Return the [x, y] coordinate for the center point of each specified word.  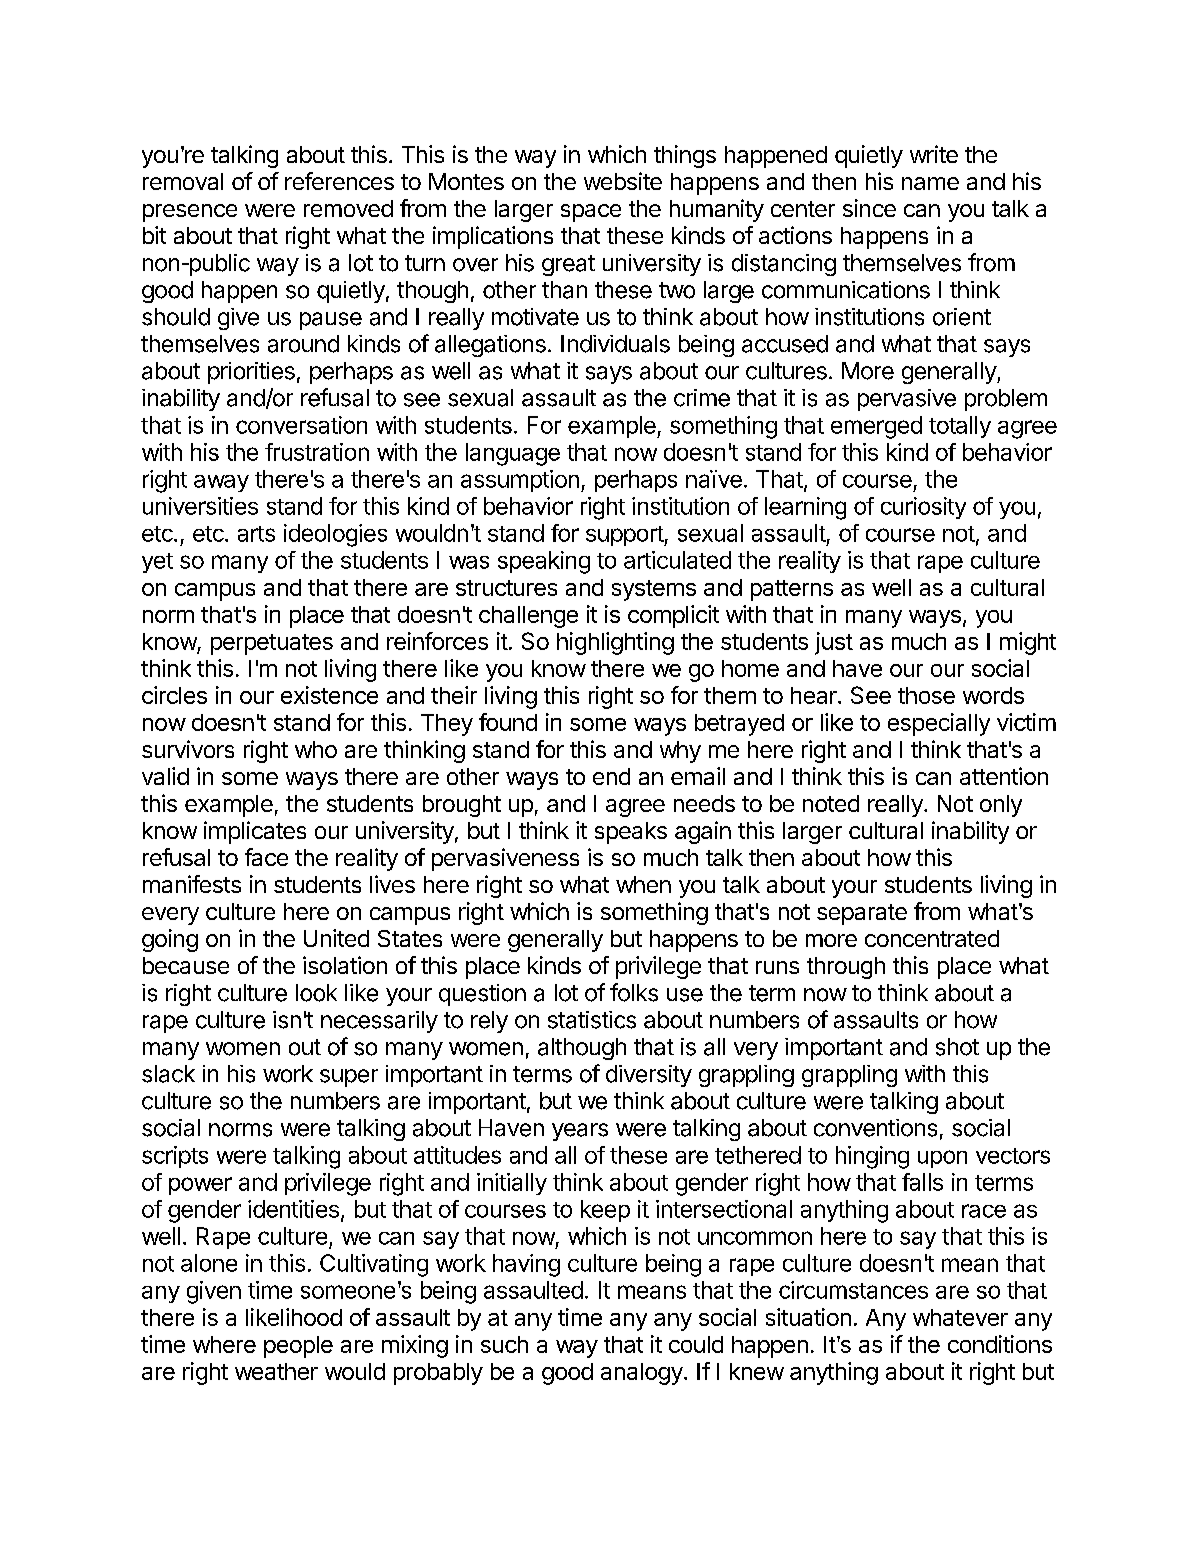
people [298, 1347]
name [930, 183]
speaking [544, 562]
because [186, 965]
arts [256, 534]
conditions [1000, 1344]
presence [190, 213]
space [591, 213]
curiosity [923, 508]
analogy [642, 1374]
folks [634, 992]
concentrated [932, 938]
